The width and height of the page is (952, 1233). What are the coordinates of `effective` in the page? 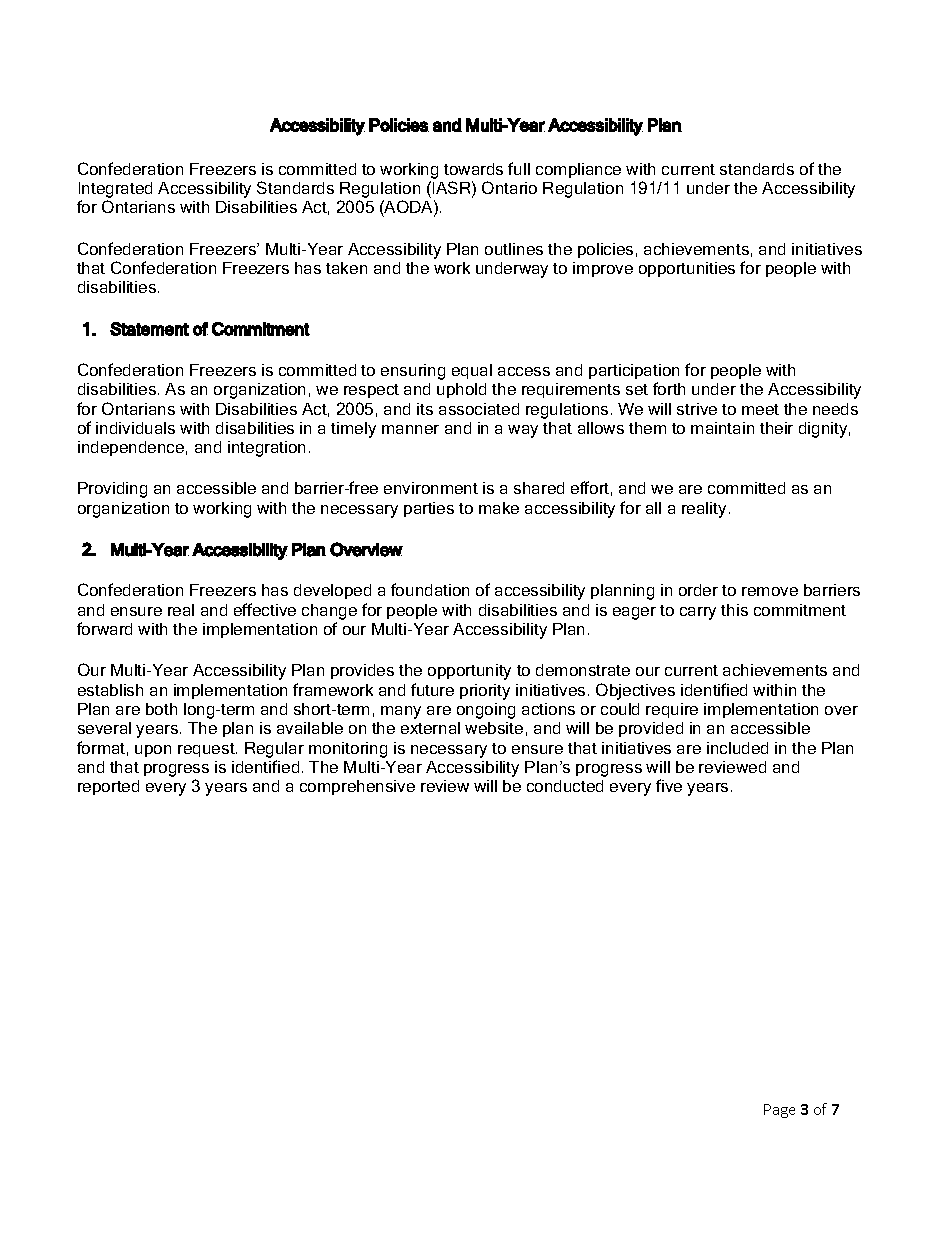 It's located at (265, 609).
